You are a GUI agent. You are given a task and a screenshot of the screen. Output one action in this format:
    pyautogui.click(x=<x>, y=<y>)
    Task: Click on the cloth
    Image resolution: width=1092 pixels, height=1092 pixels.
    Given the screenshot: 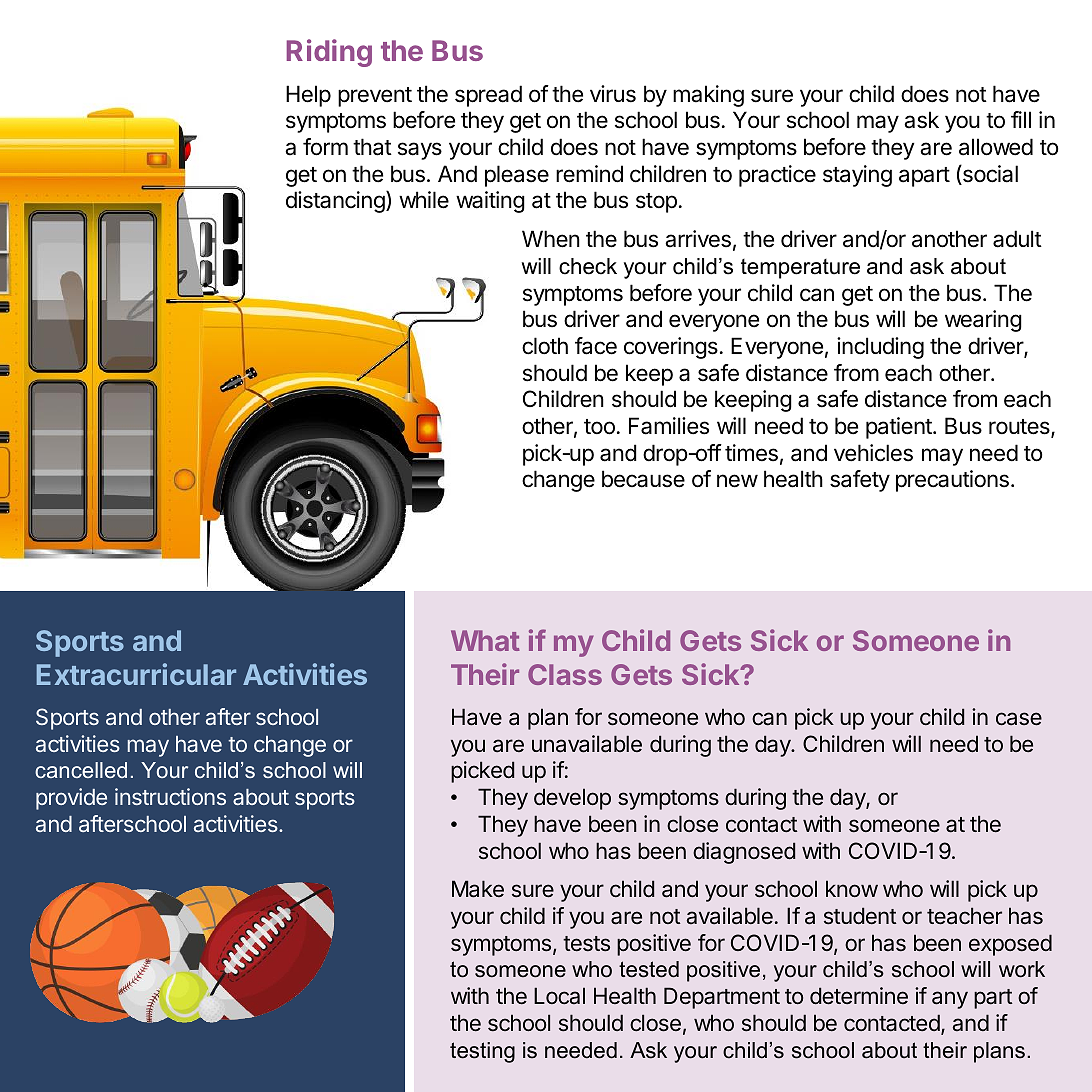 What is the action you would take?
    pyautogui.click(x=545, y=346)
